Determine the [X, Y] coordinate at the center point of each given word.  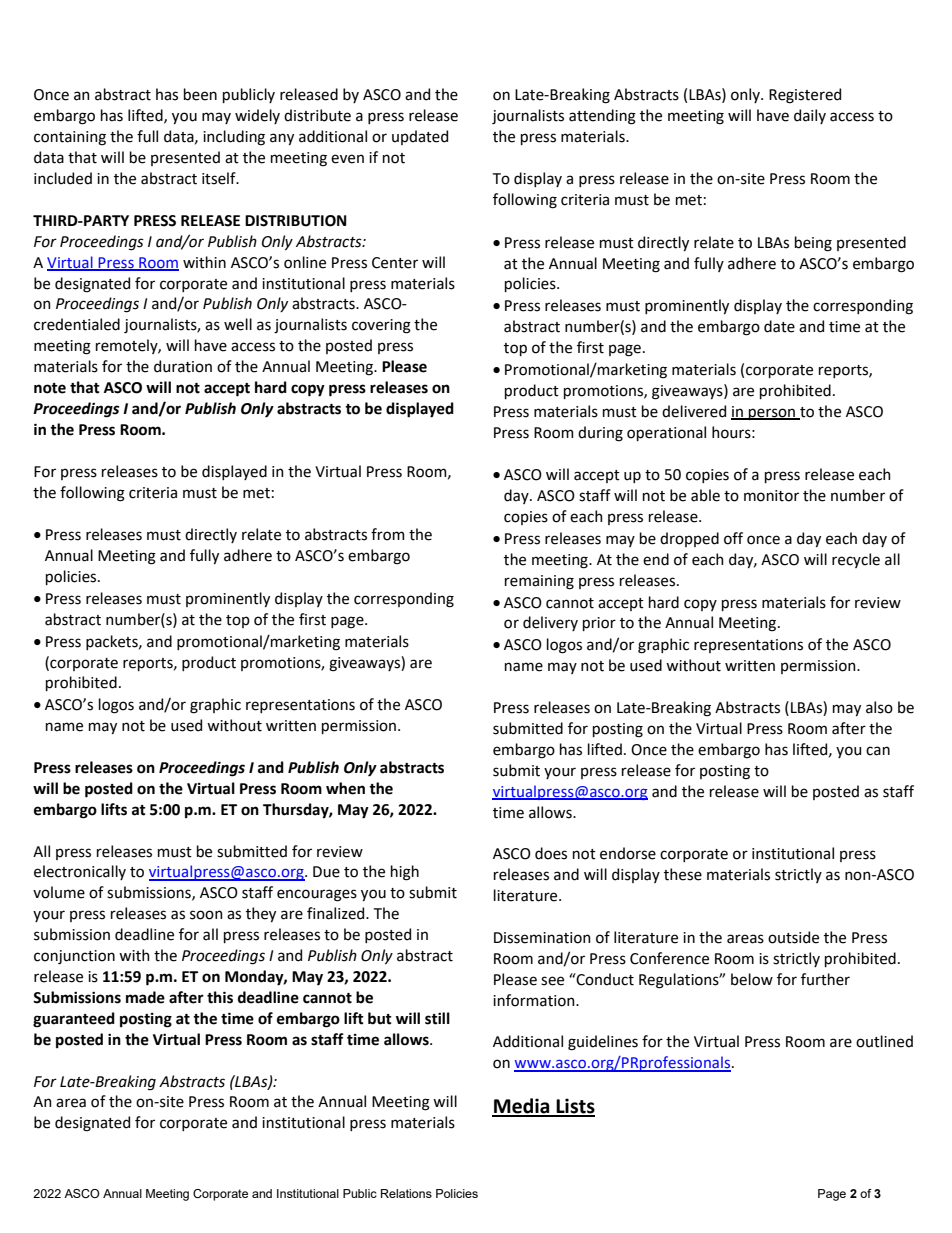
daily [810, 116]
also [879, 707]
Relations [406, 1193]
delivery [550, 623]
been [200, 94]
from [388, 534]
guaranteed [74, 1020]
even [347, 159]
